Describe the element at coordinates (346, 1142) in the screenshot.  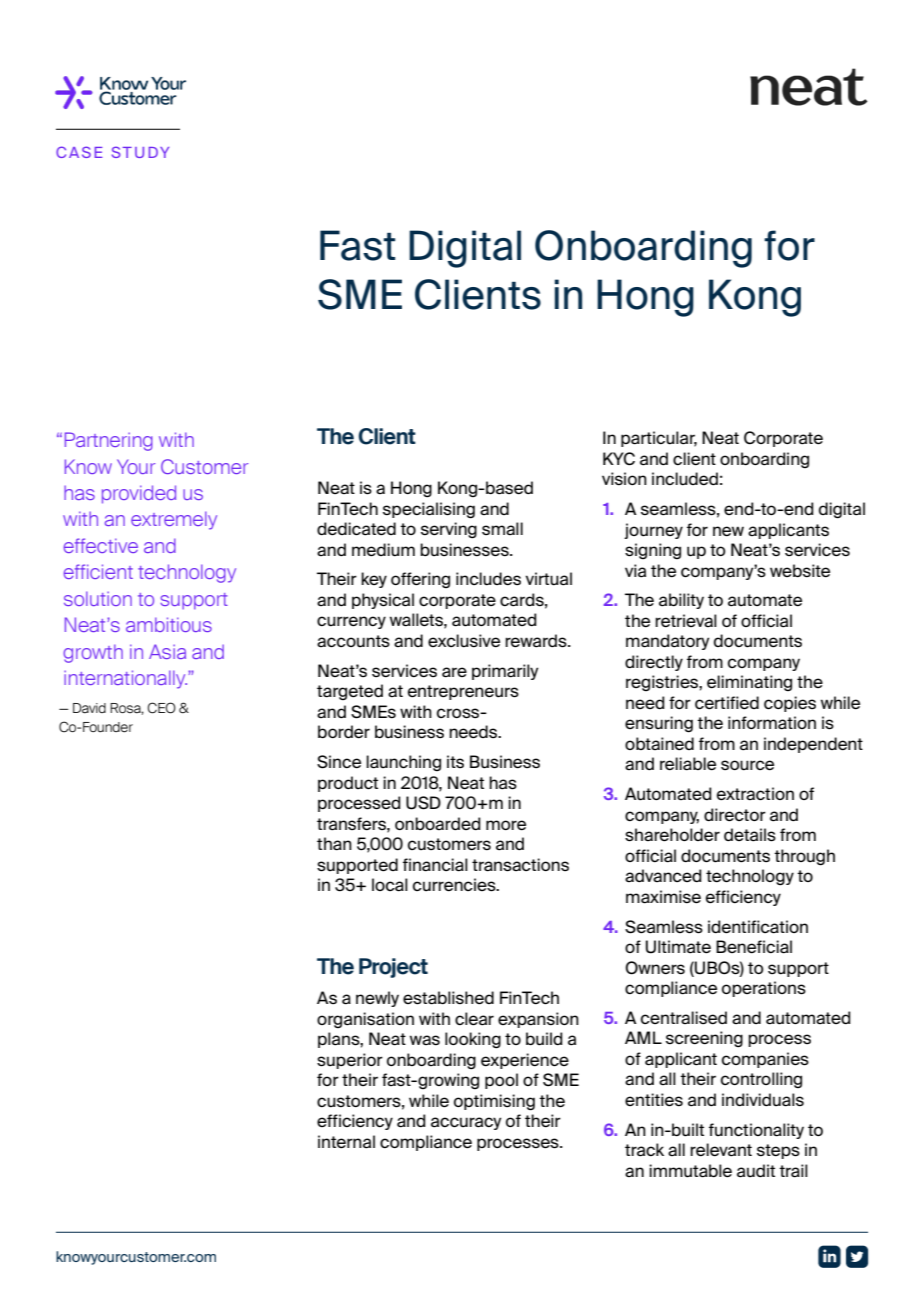
I see `internal` at that location.
